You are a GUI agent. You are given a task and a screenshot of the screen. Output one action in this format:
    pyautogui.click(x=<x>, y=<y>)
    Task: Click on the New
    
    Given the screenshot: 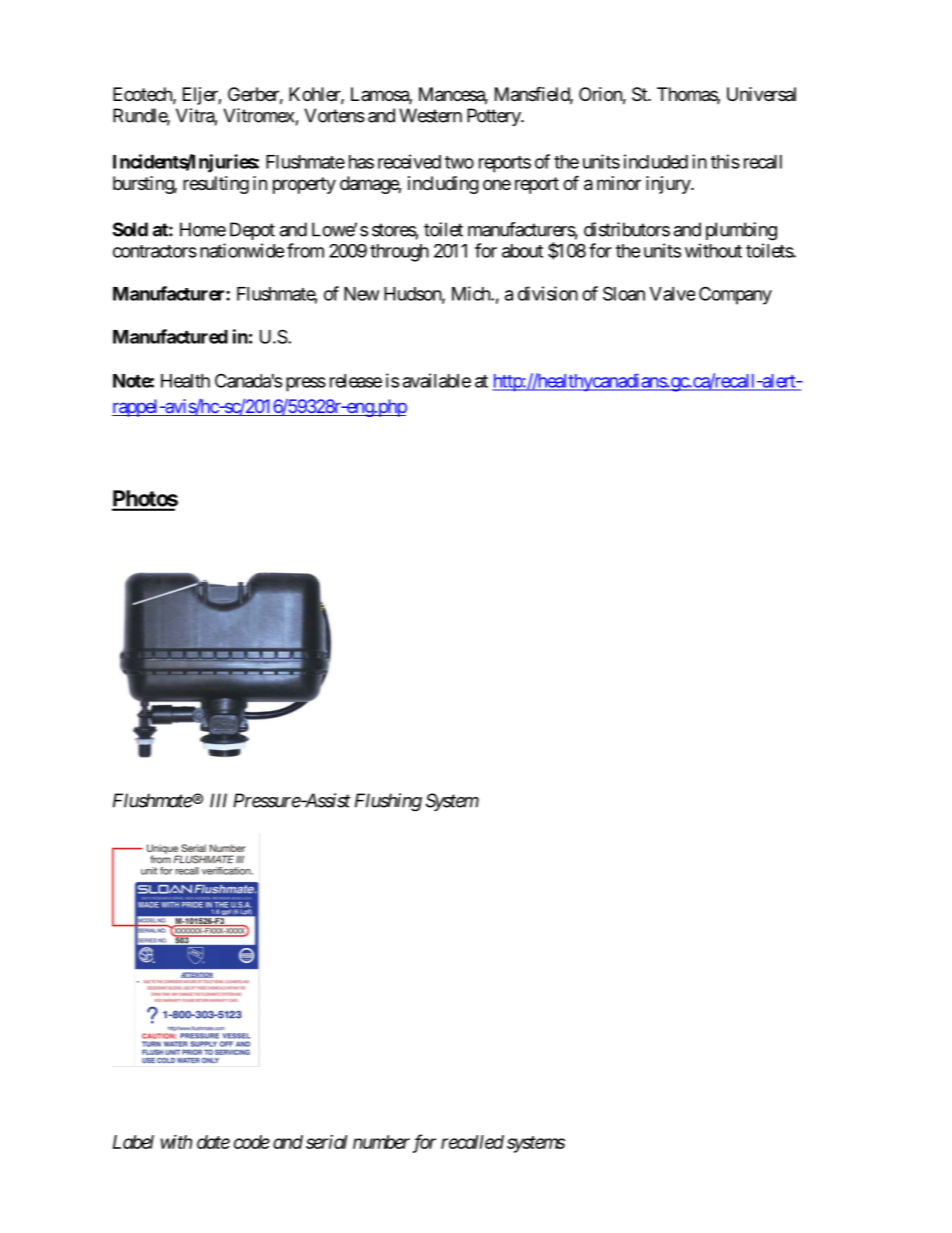 What is the action you would take?
    pyautogui.click(x=362, y=294)
